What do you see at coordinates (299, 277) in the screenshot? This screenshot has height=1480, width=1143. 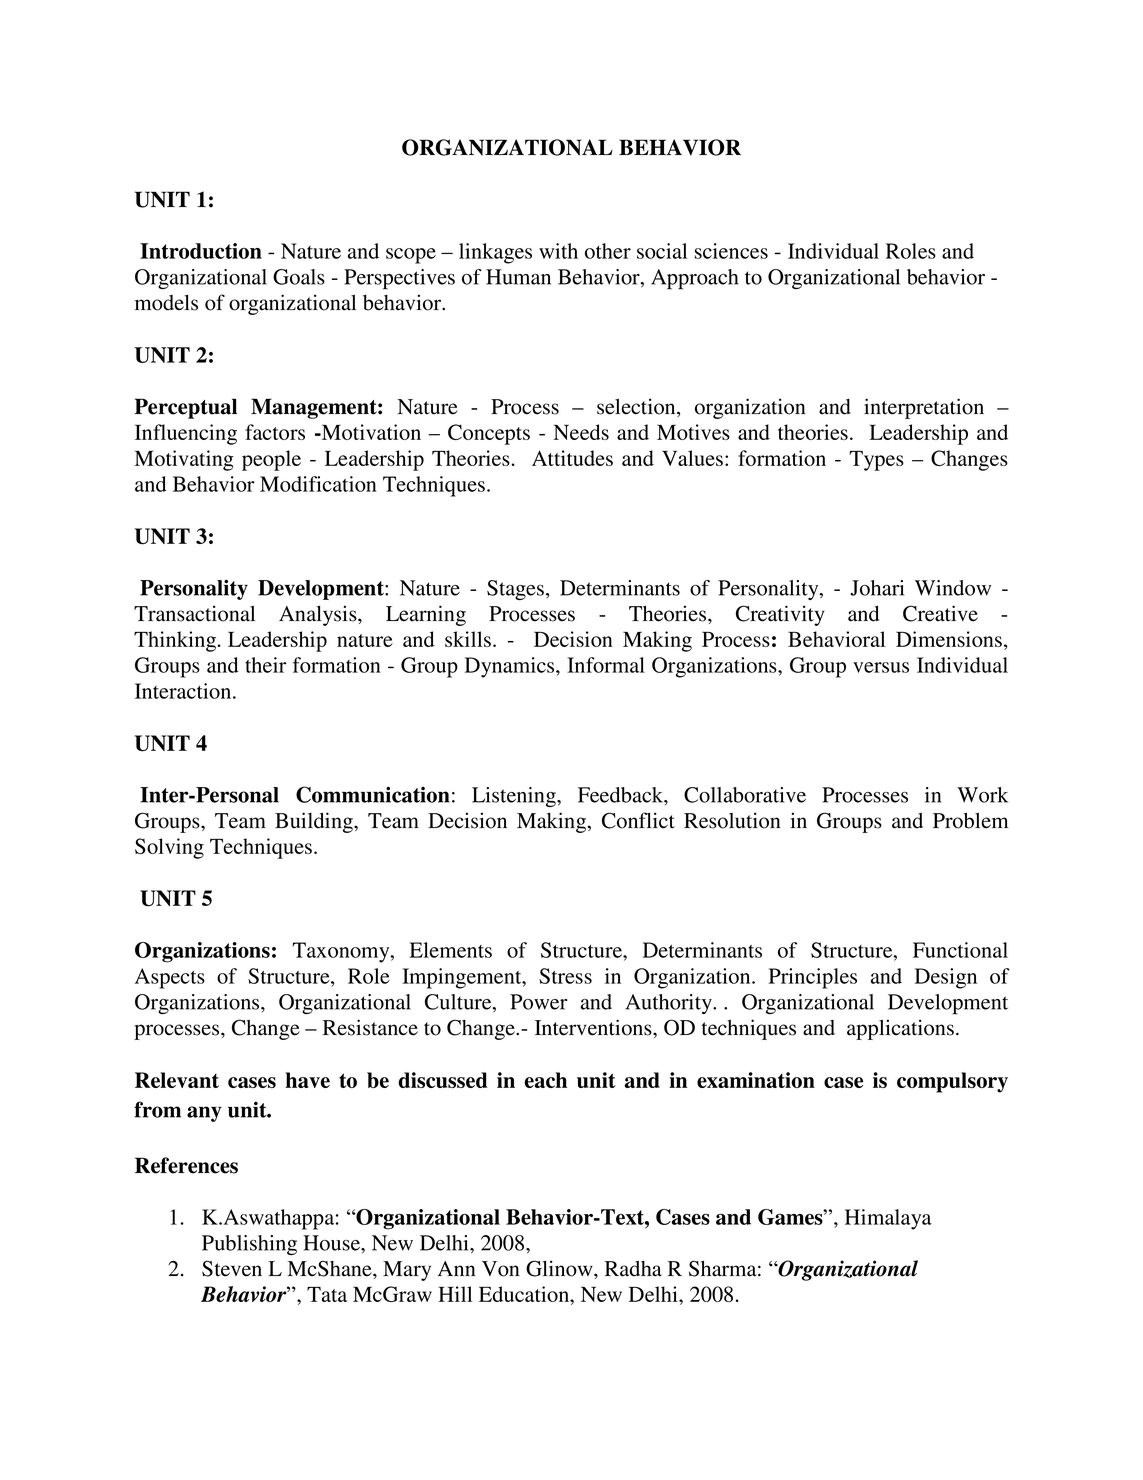 I see `Goals` at bounding box center [299, 277].
